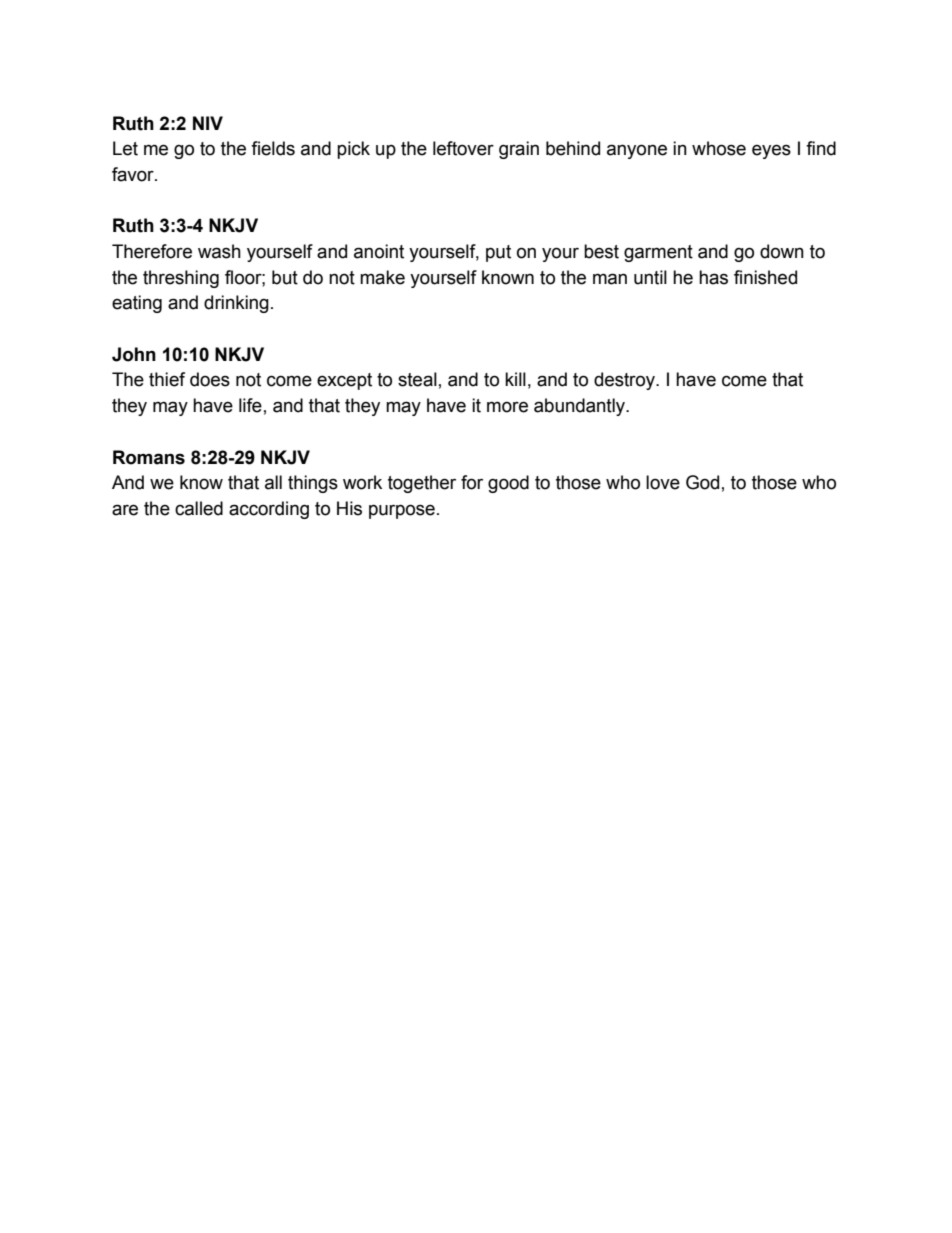 Image resolution: width=952 pixels, height=1233 pixels. Describe the element at coordinates (508, 484) in the page. I see `good` at that location.
